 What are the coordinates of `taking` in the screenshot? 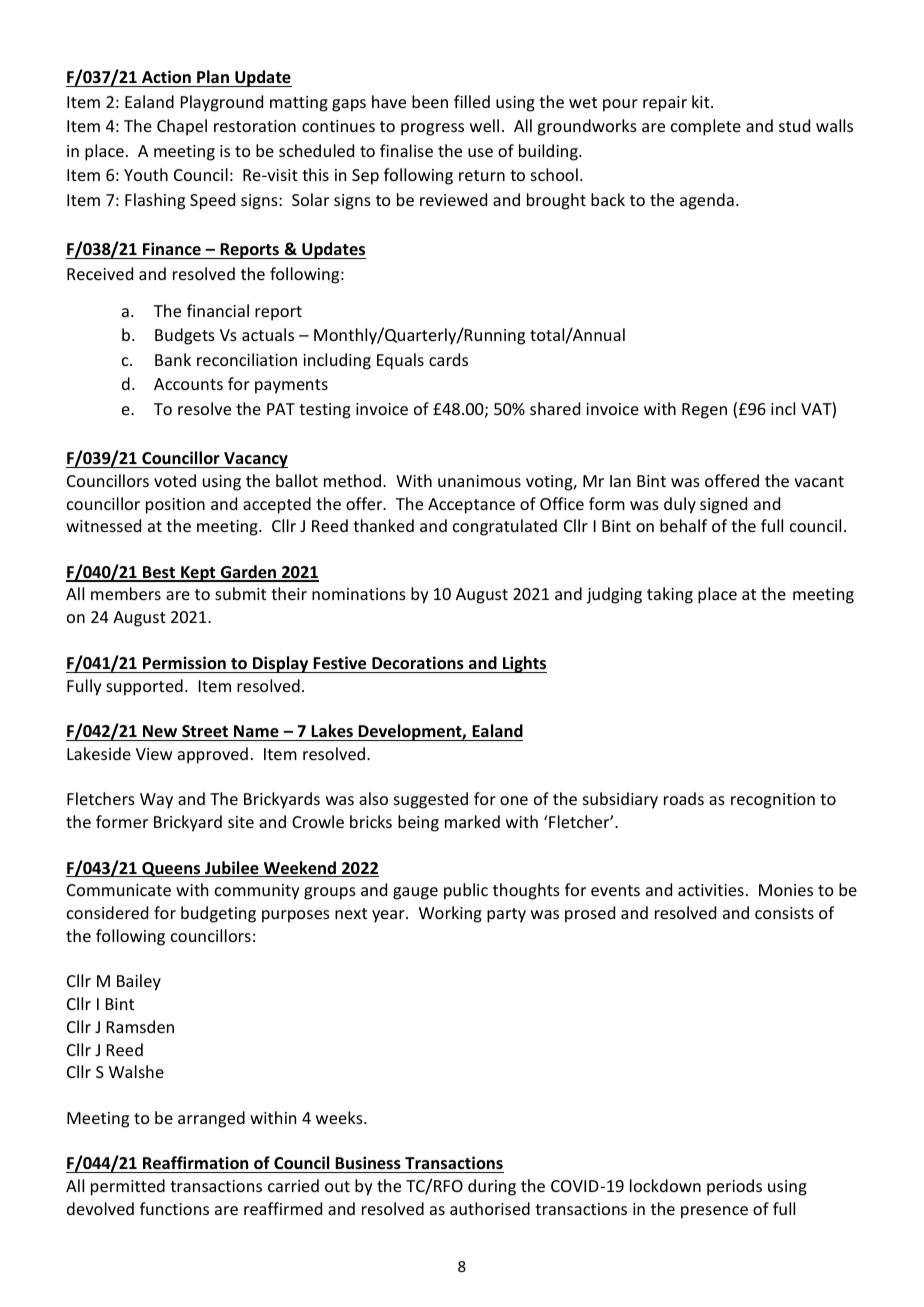 It's located at (670, 595).
